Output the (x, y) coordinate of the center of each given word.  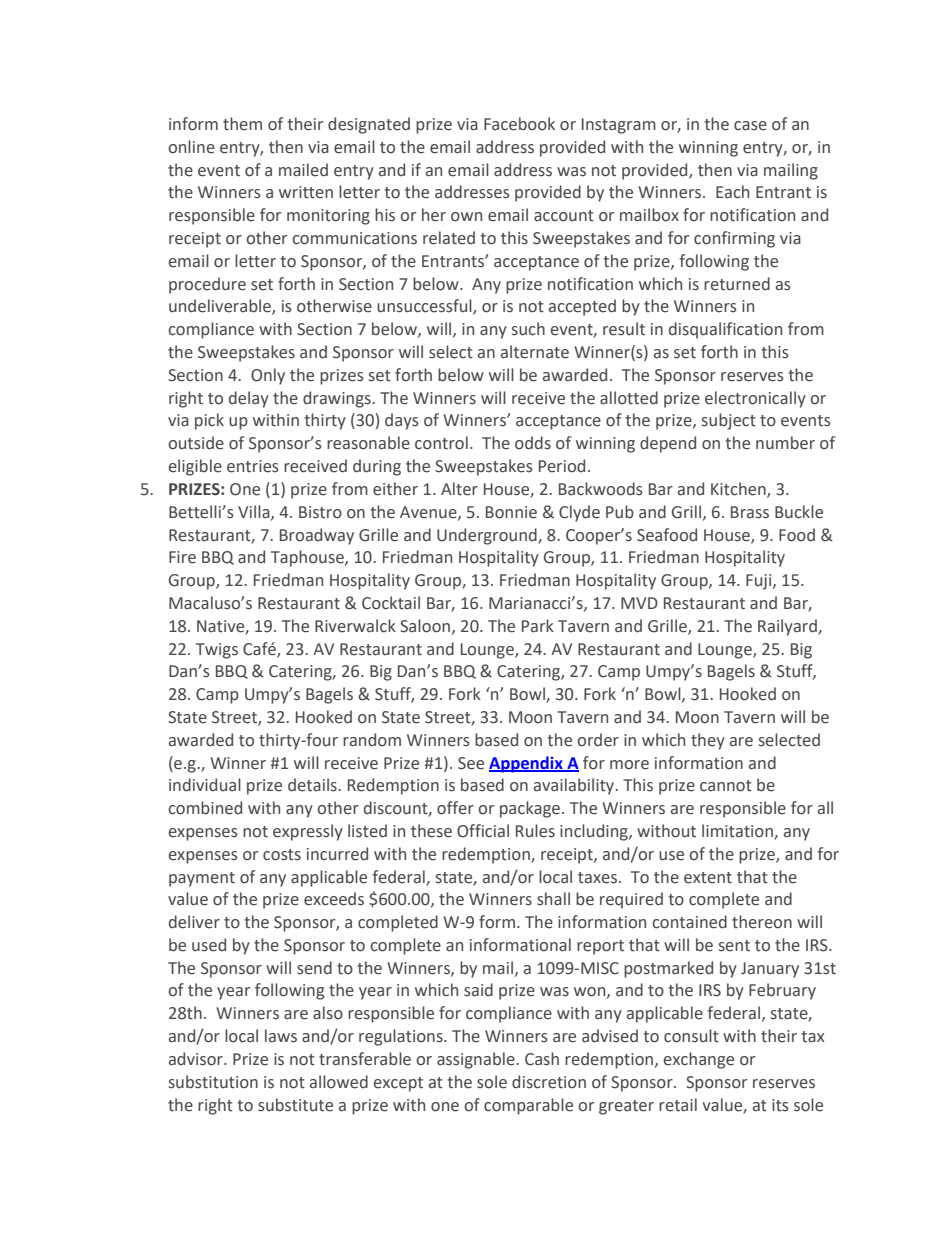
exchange (699, 1060)
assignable (477, 1060)
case (750, 126)
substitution (213, 1082)
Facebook (519, 124)
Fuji (760, 582)
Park (538, 626)
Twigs (217, 651)
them (242, 124)
